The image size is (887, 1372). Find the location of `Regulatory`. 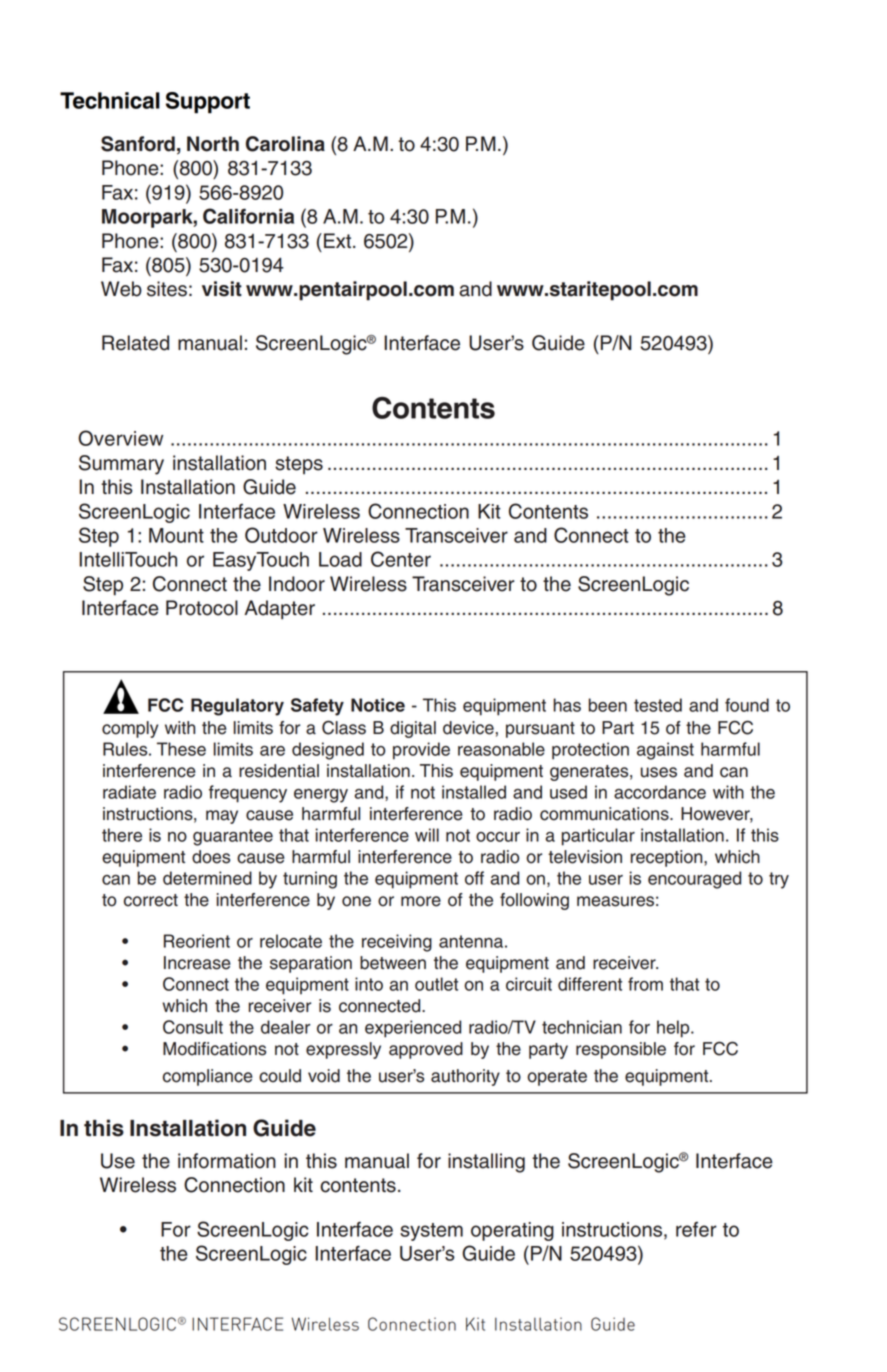

Regulatory is located at coordinates (237, 707).
